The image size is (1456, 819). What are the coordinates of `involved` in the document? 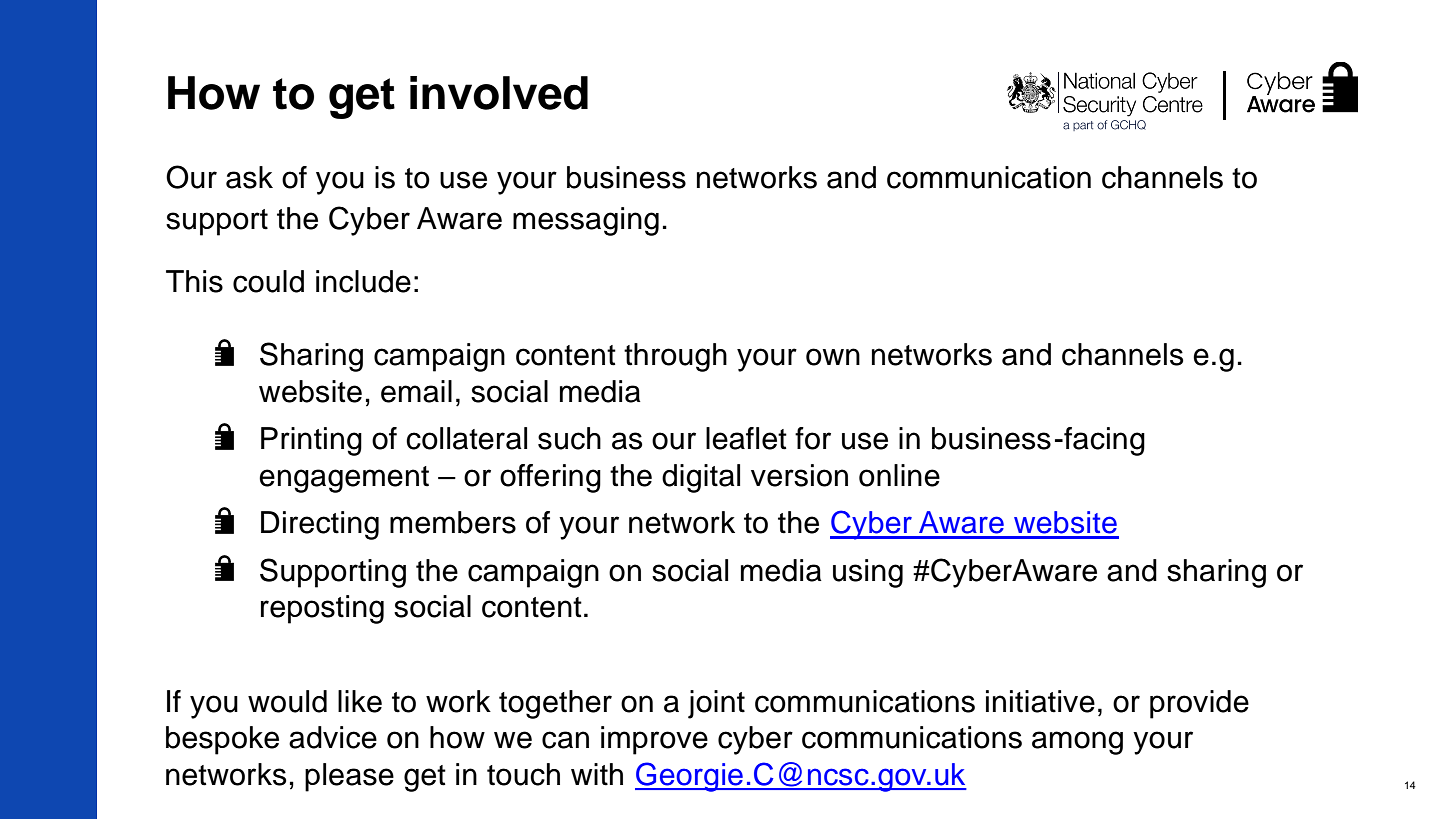 It's located at (499, 93).
